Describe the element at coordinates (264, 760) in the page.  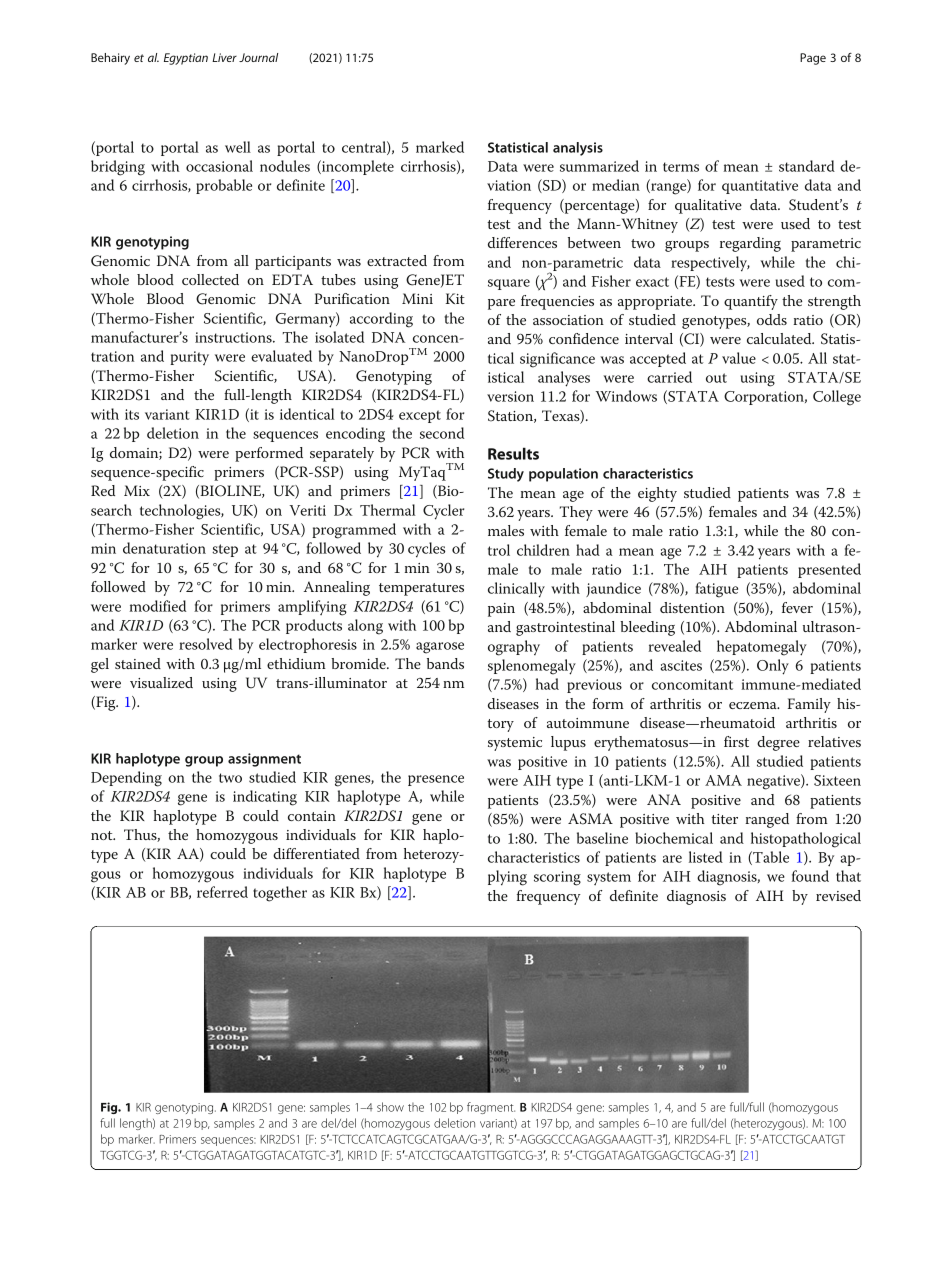
I see `assignment` at that location.
